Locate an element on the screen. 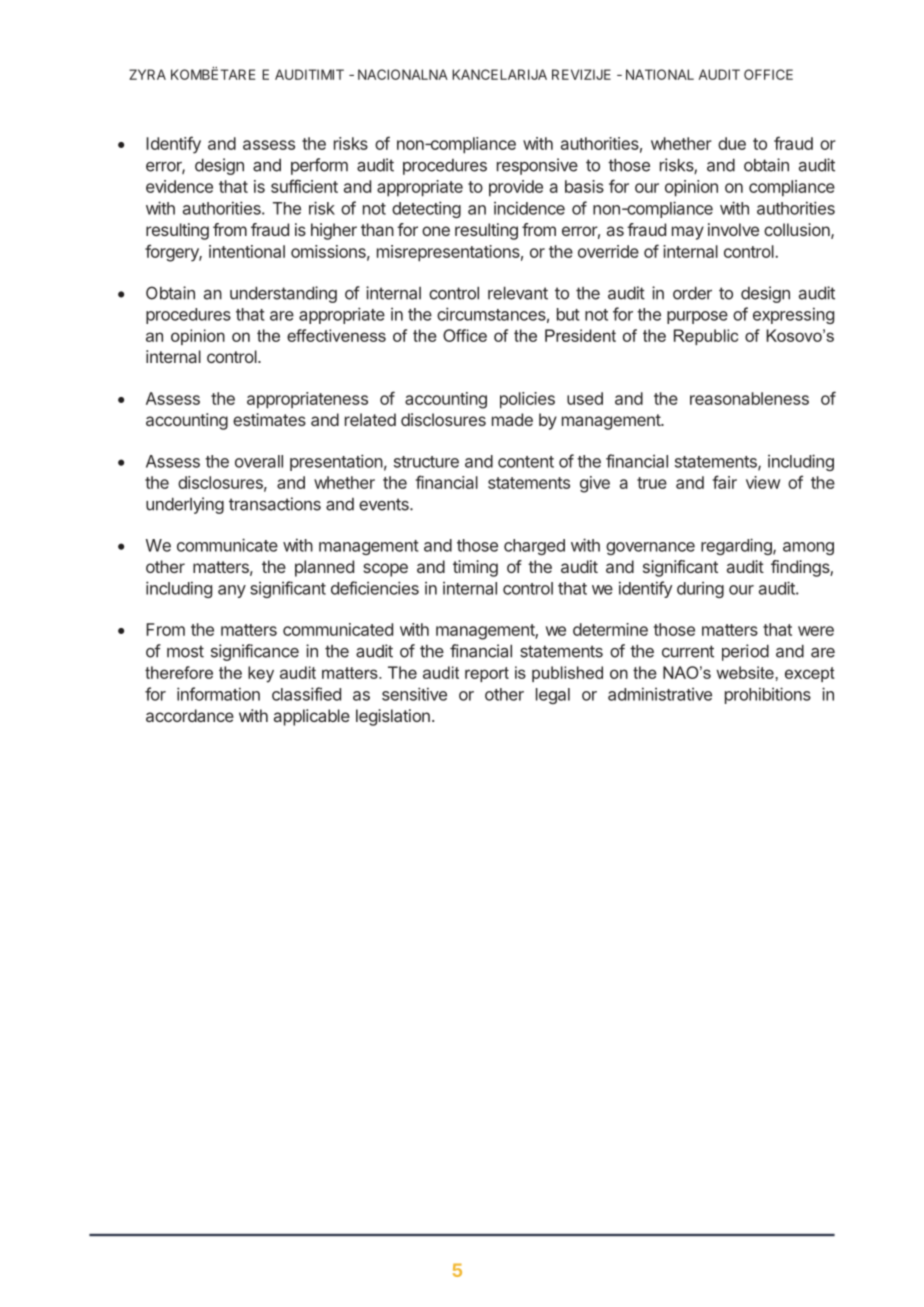 The image size is (924, 1307). responsive is located at coordinates (537, 166).
